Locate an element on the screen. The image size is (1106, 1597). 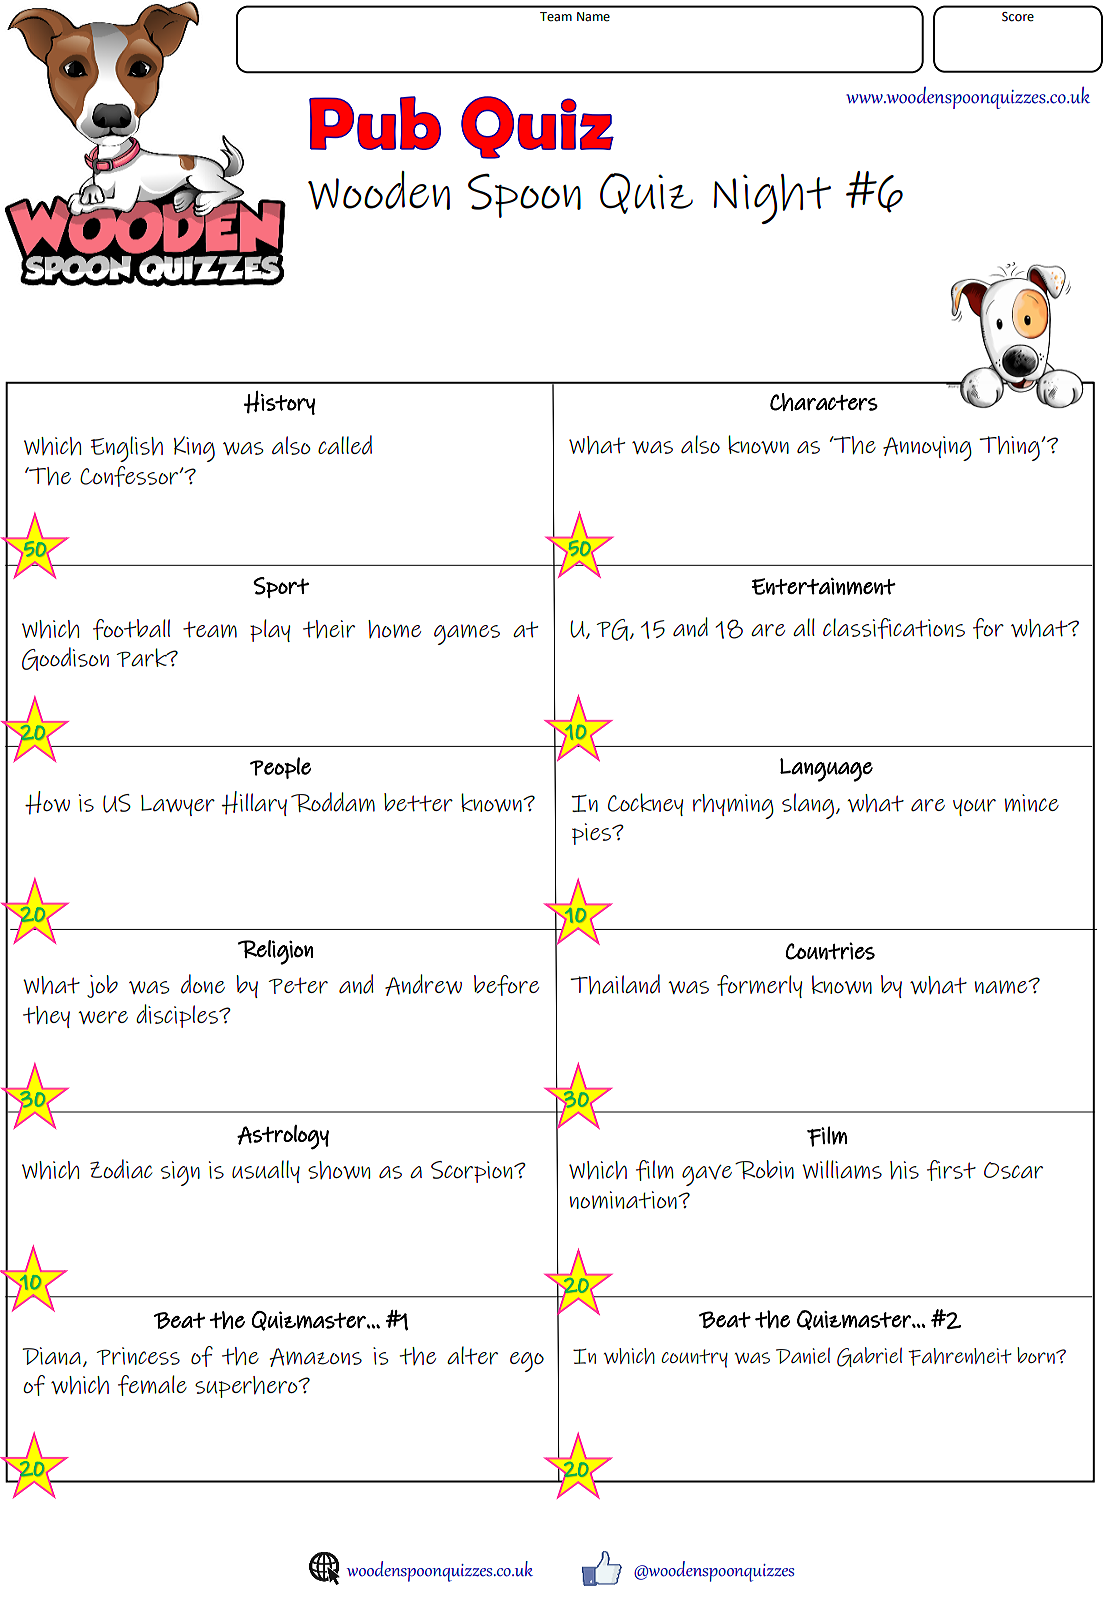
Cockney is located at coordinates (645, 804).
